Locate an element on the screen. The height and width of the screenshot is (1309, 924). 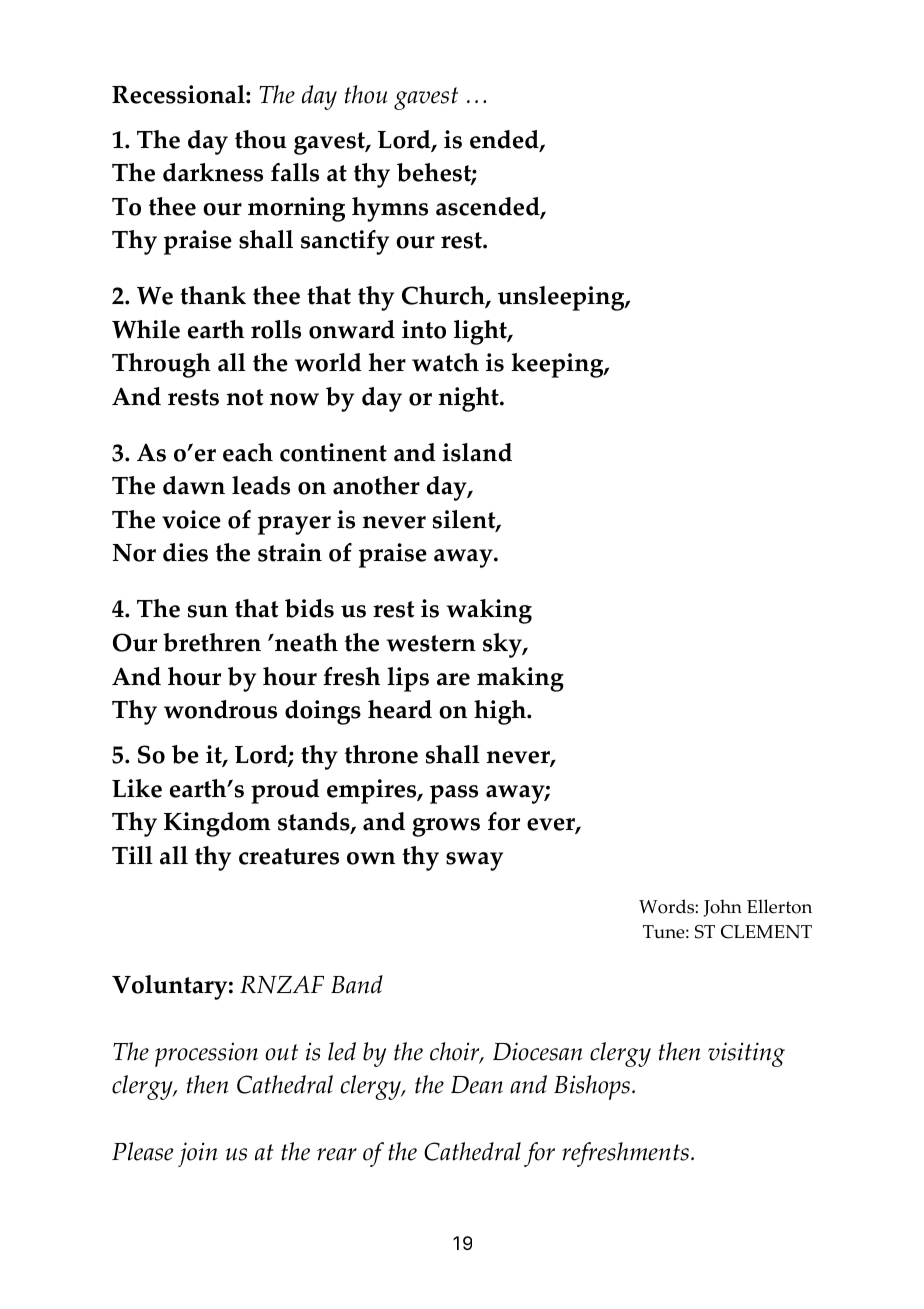
hymns is located at coordinates (390, 209).
